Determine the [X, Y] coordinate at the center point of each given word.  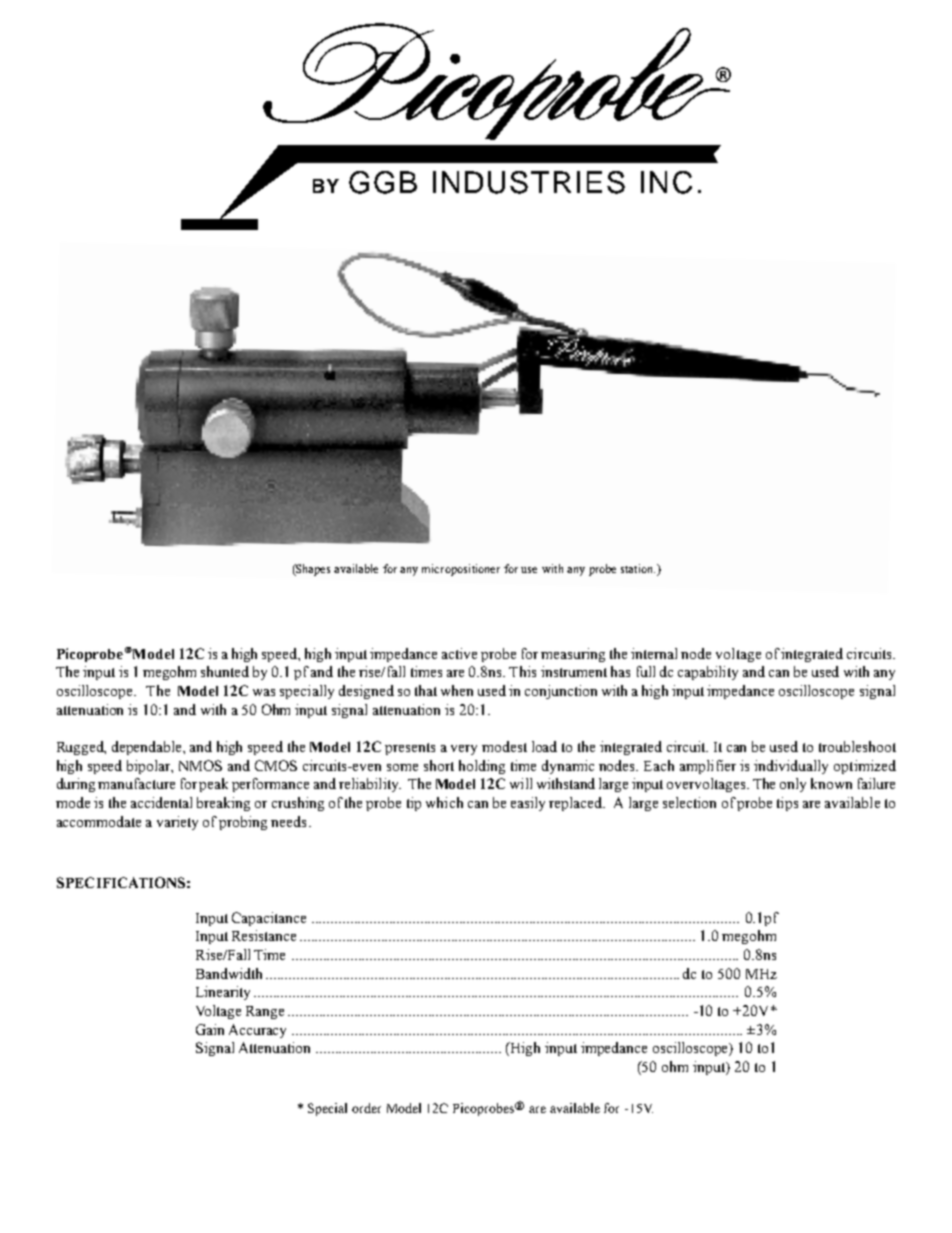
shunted [225, 671]
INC [666, 182]
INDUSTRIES [529, 182]
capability [708, 673]
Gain [210, 1029]
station [638, 568]
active [459, 653]
